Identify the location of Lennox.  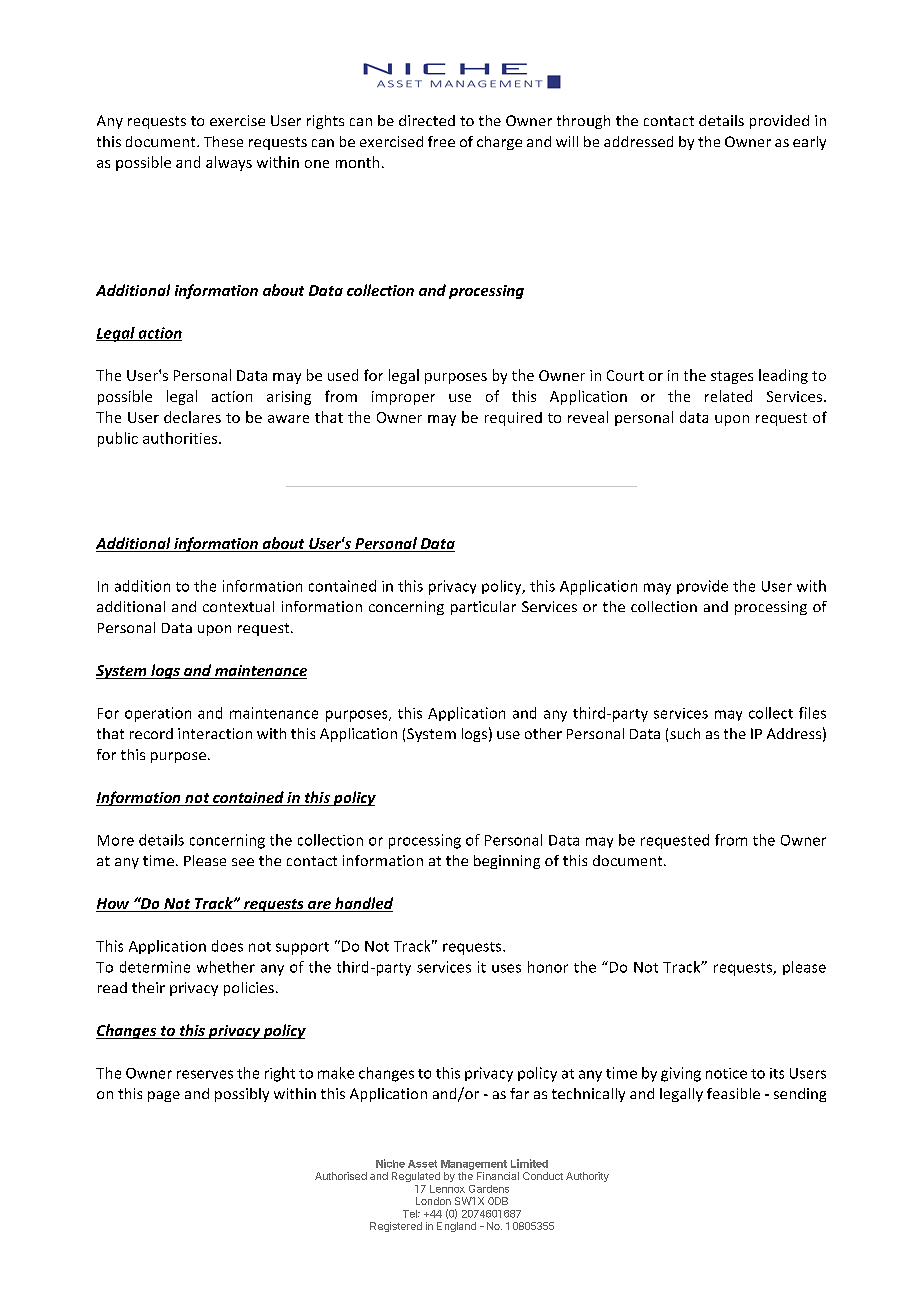
(447, 1189).
